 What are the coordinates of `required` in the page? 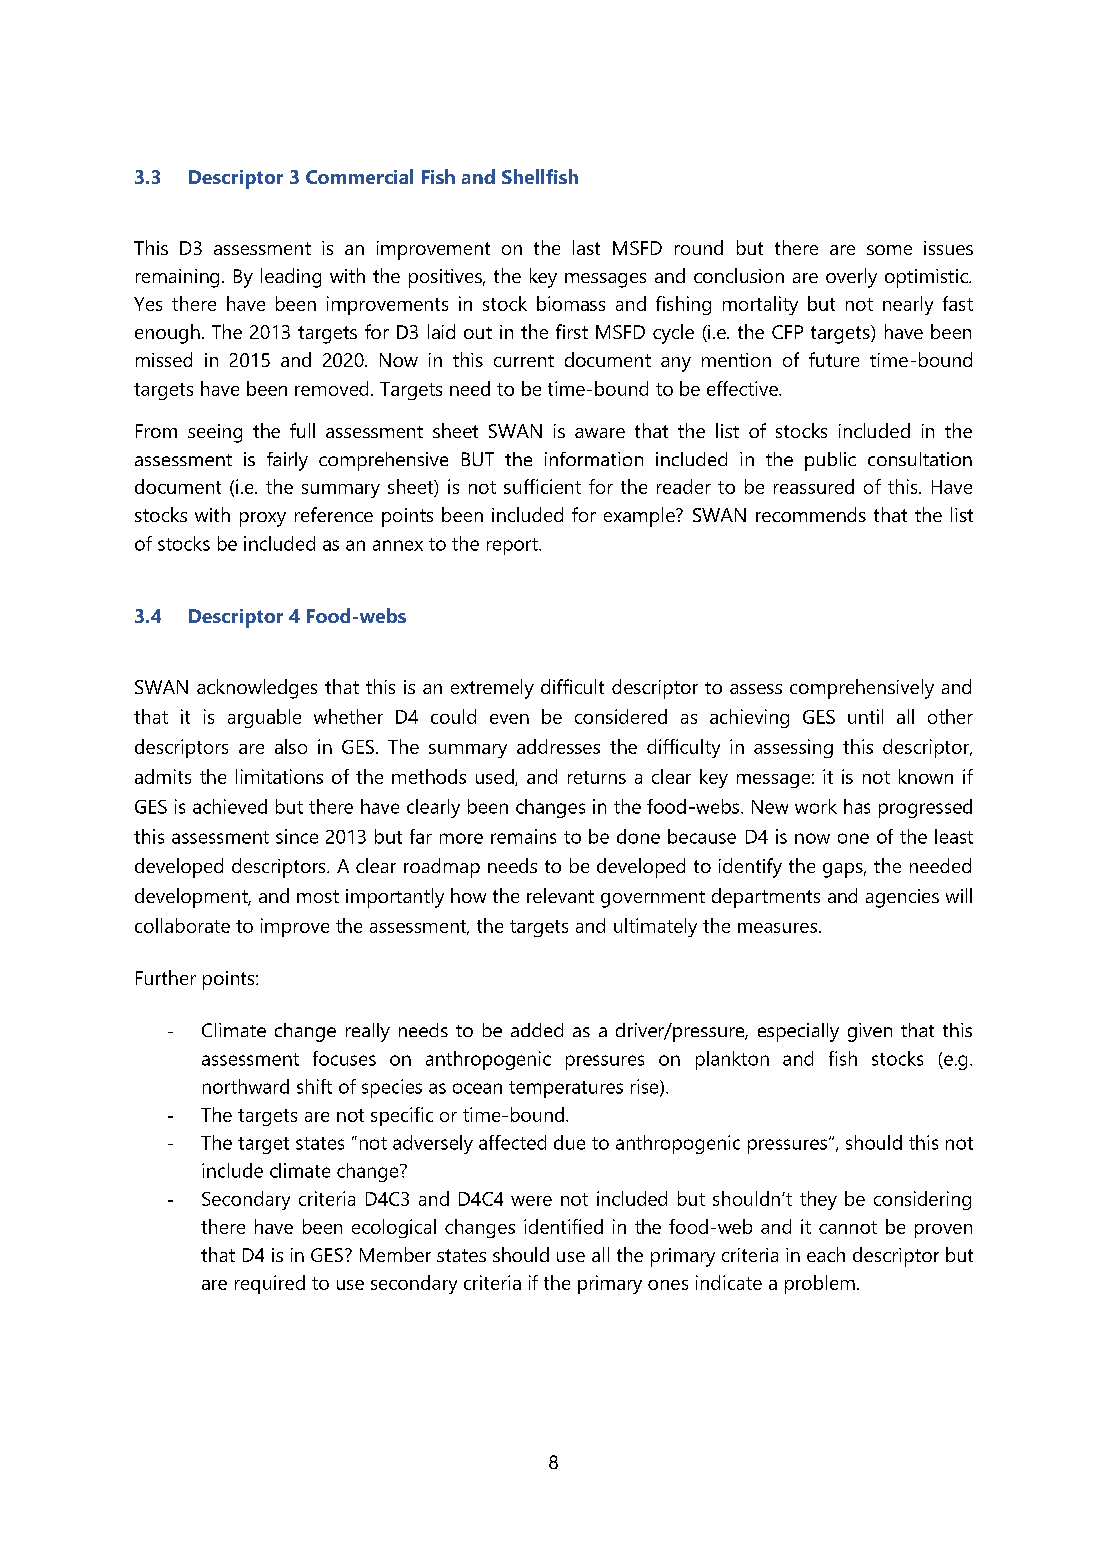 It's located at (270, 1284).
